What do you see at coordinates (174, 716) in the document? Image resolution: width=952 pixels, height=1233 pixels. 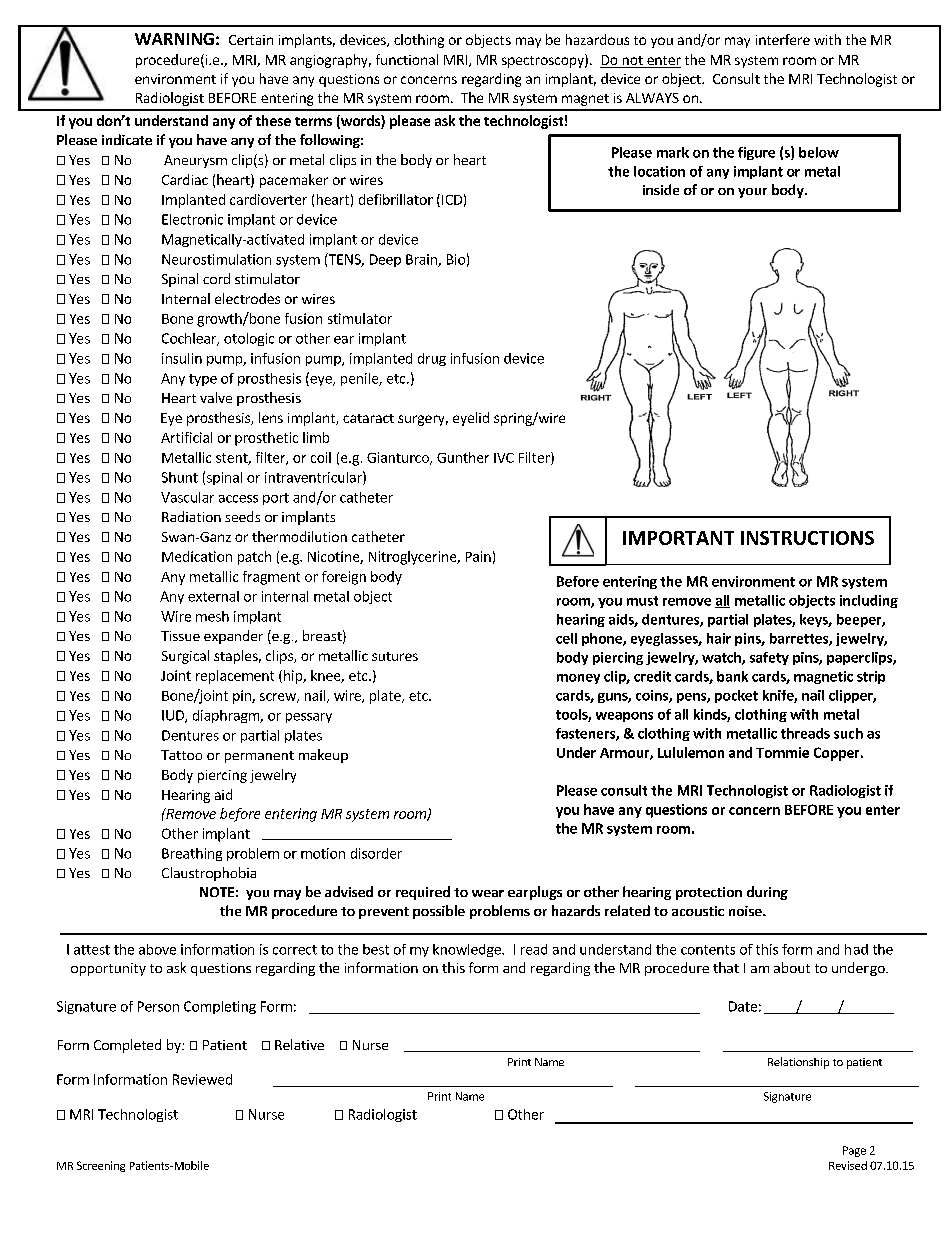 I see `IUD` at bounding box center [174, 716].
